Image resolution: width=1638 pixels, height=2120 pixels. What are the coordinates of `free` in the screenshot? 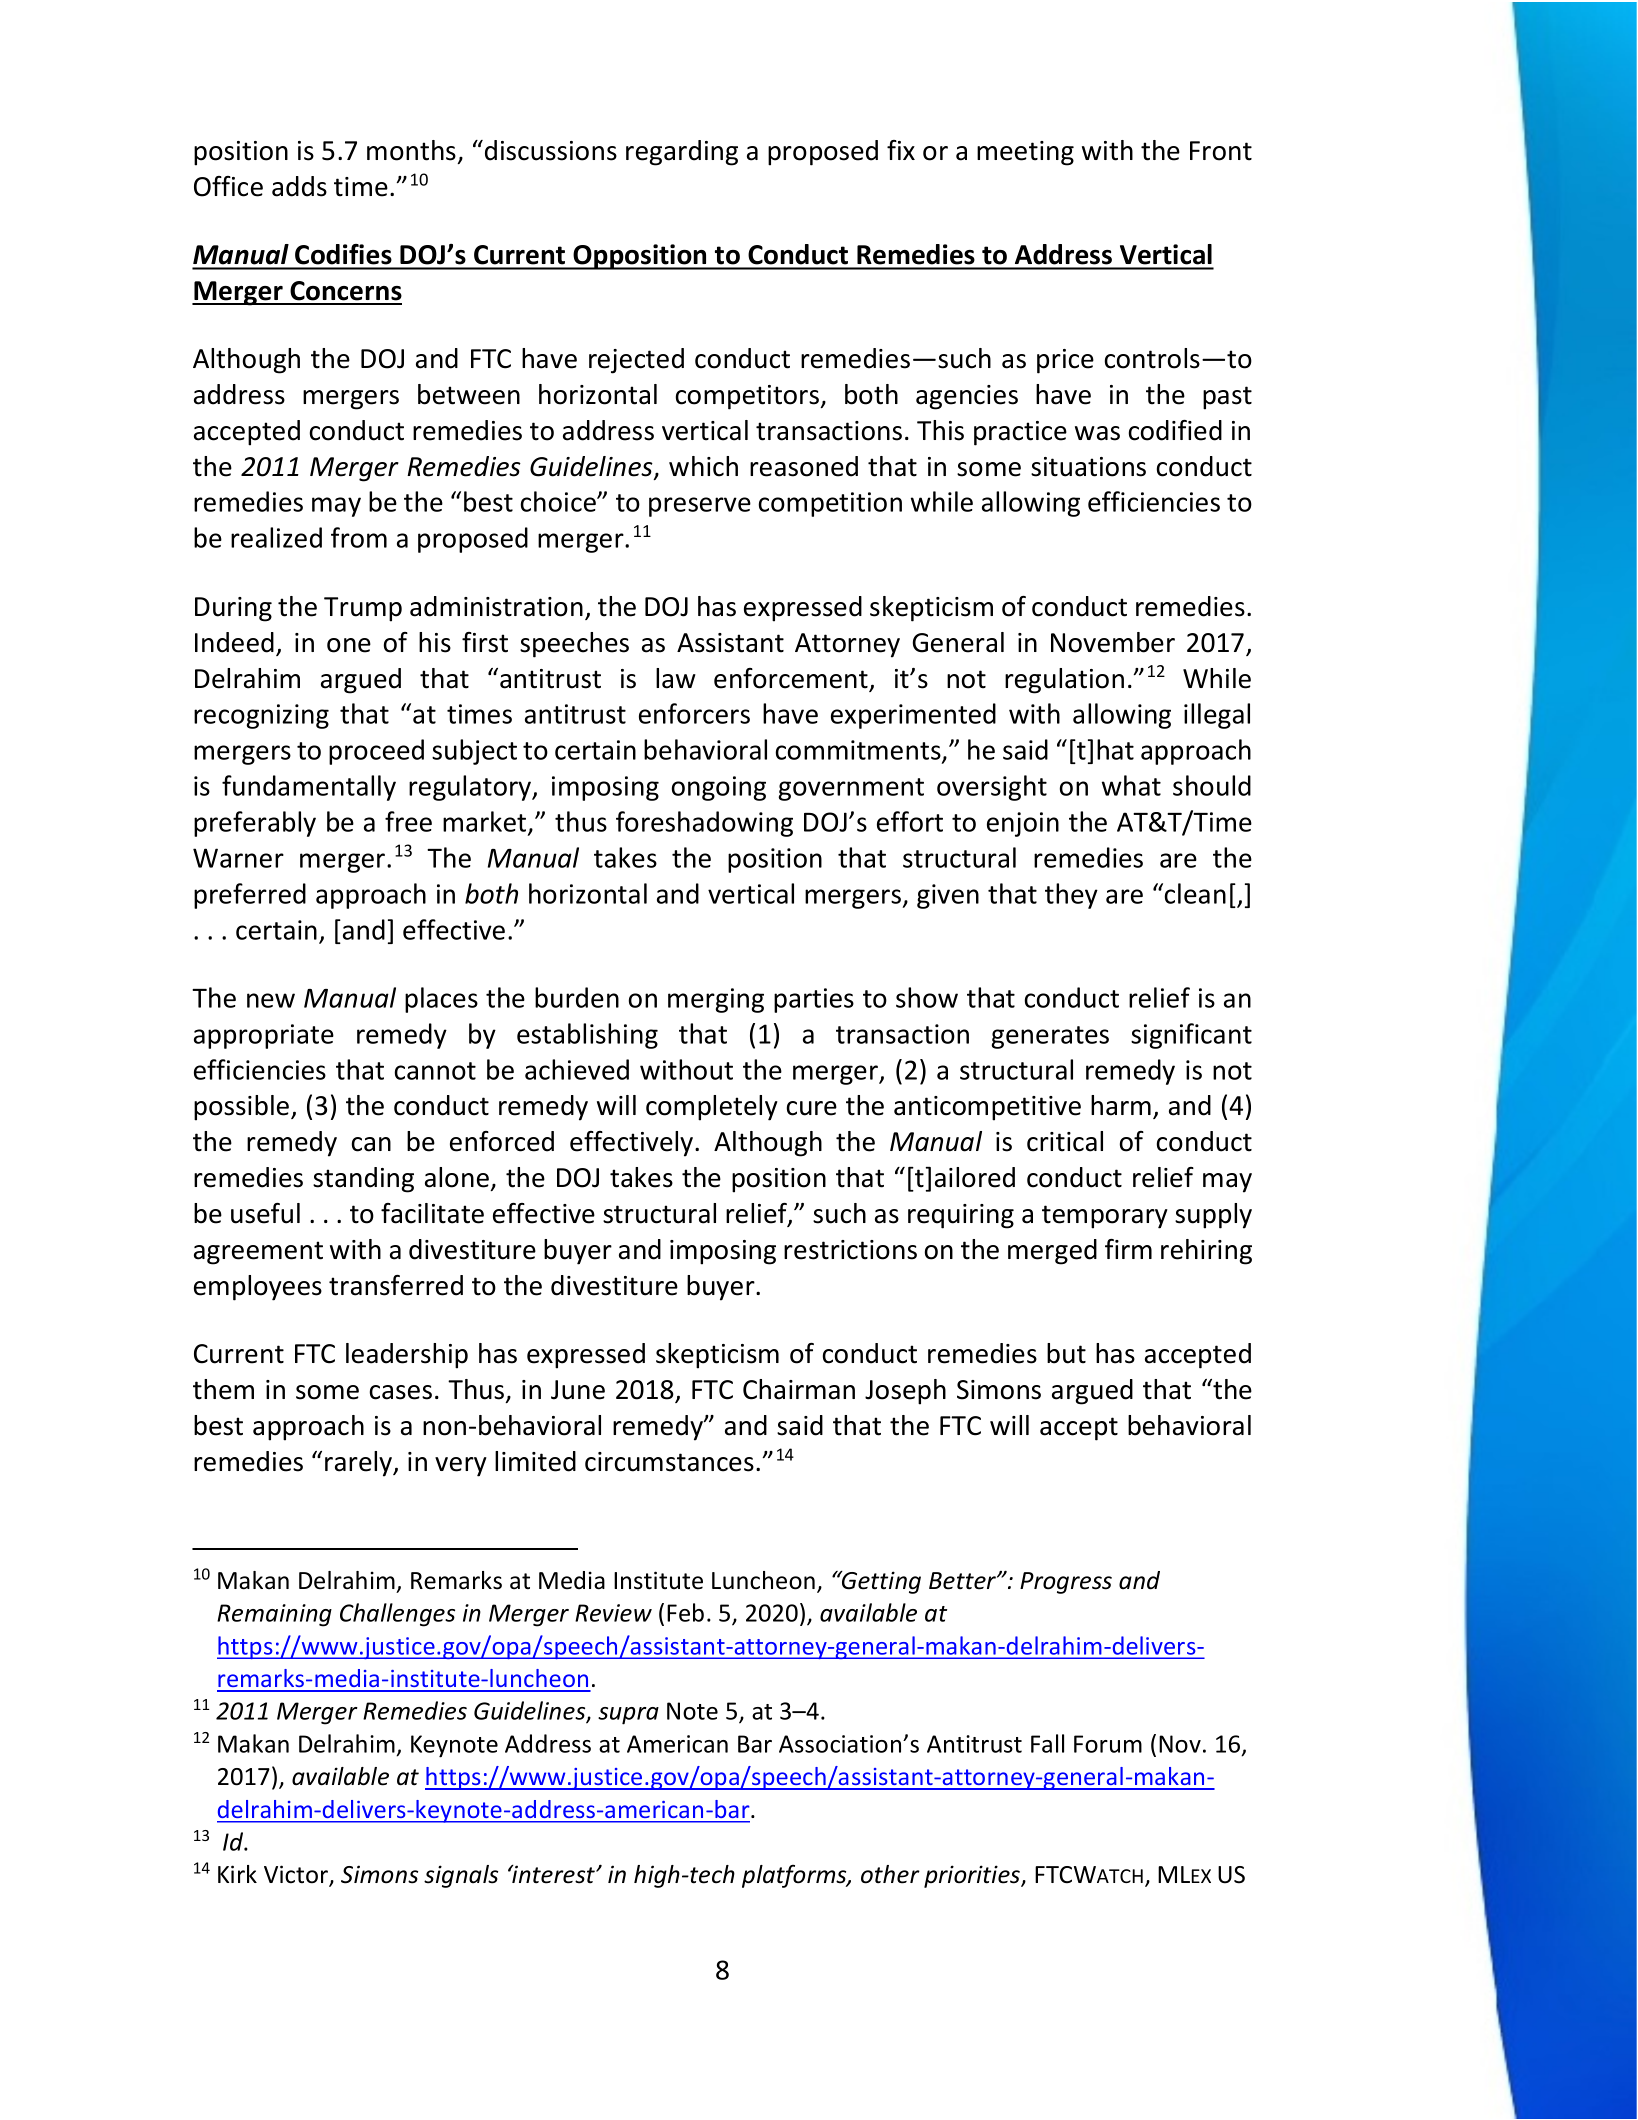 It's located at (408, 821).
